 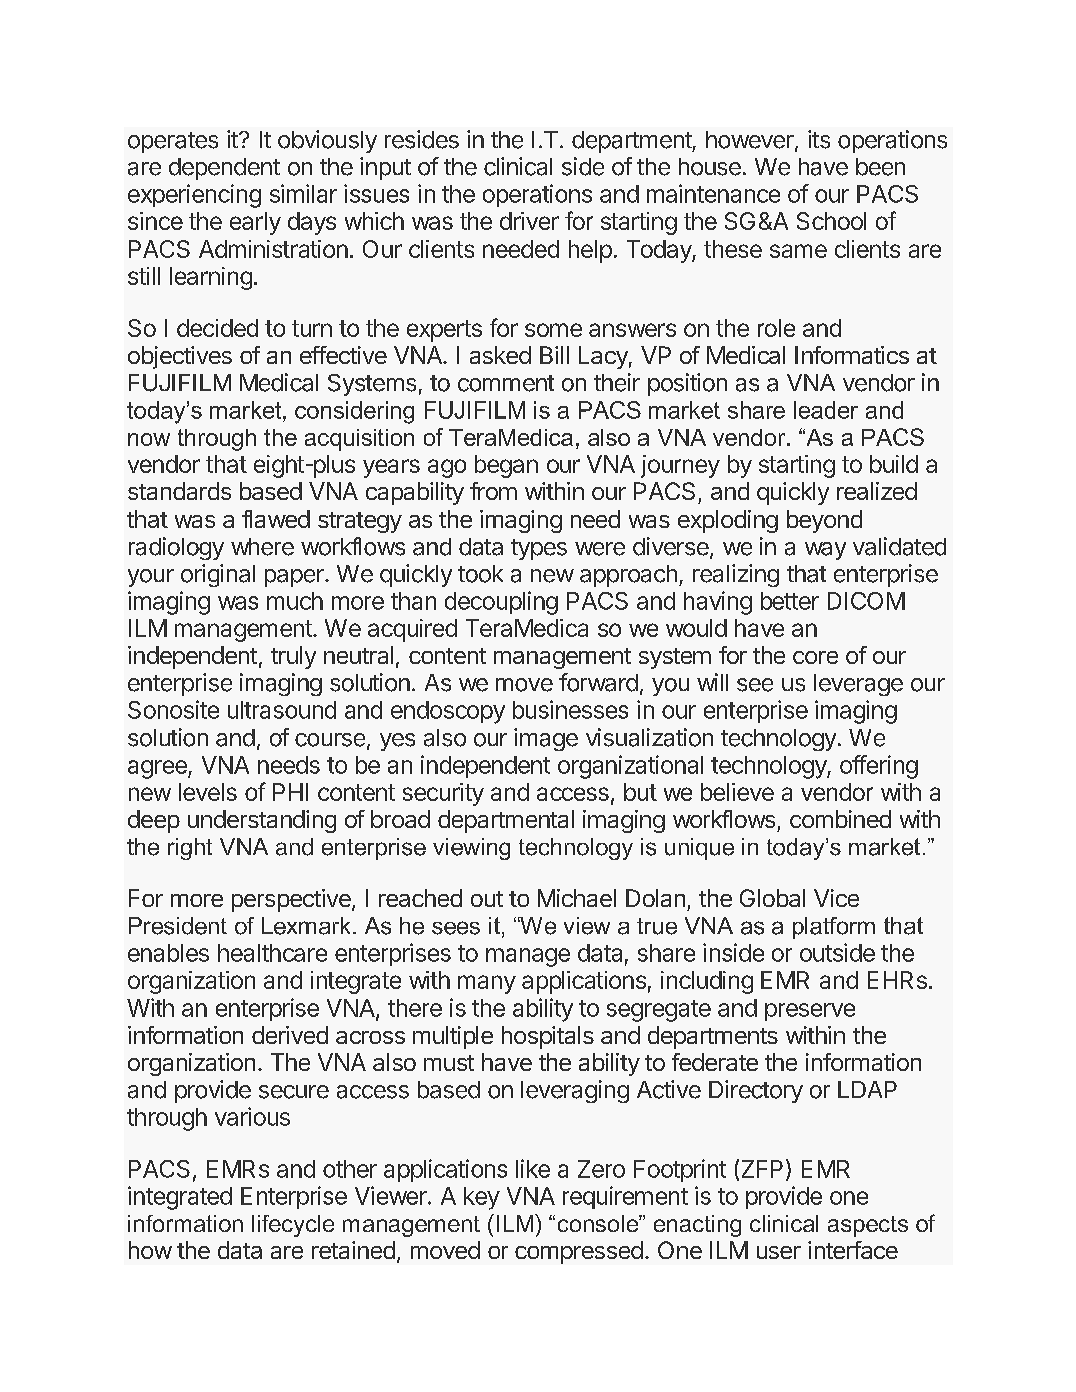 I want to click on types, so click(x=539, y=549).
